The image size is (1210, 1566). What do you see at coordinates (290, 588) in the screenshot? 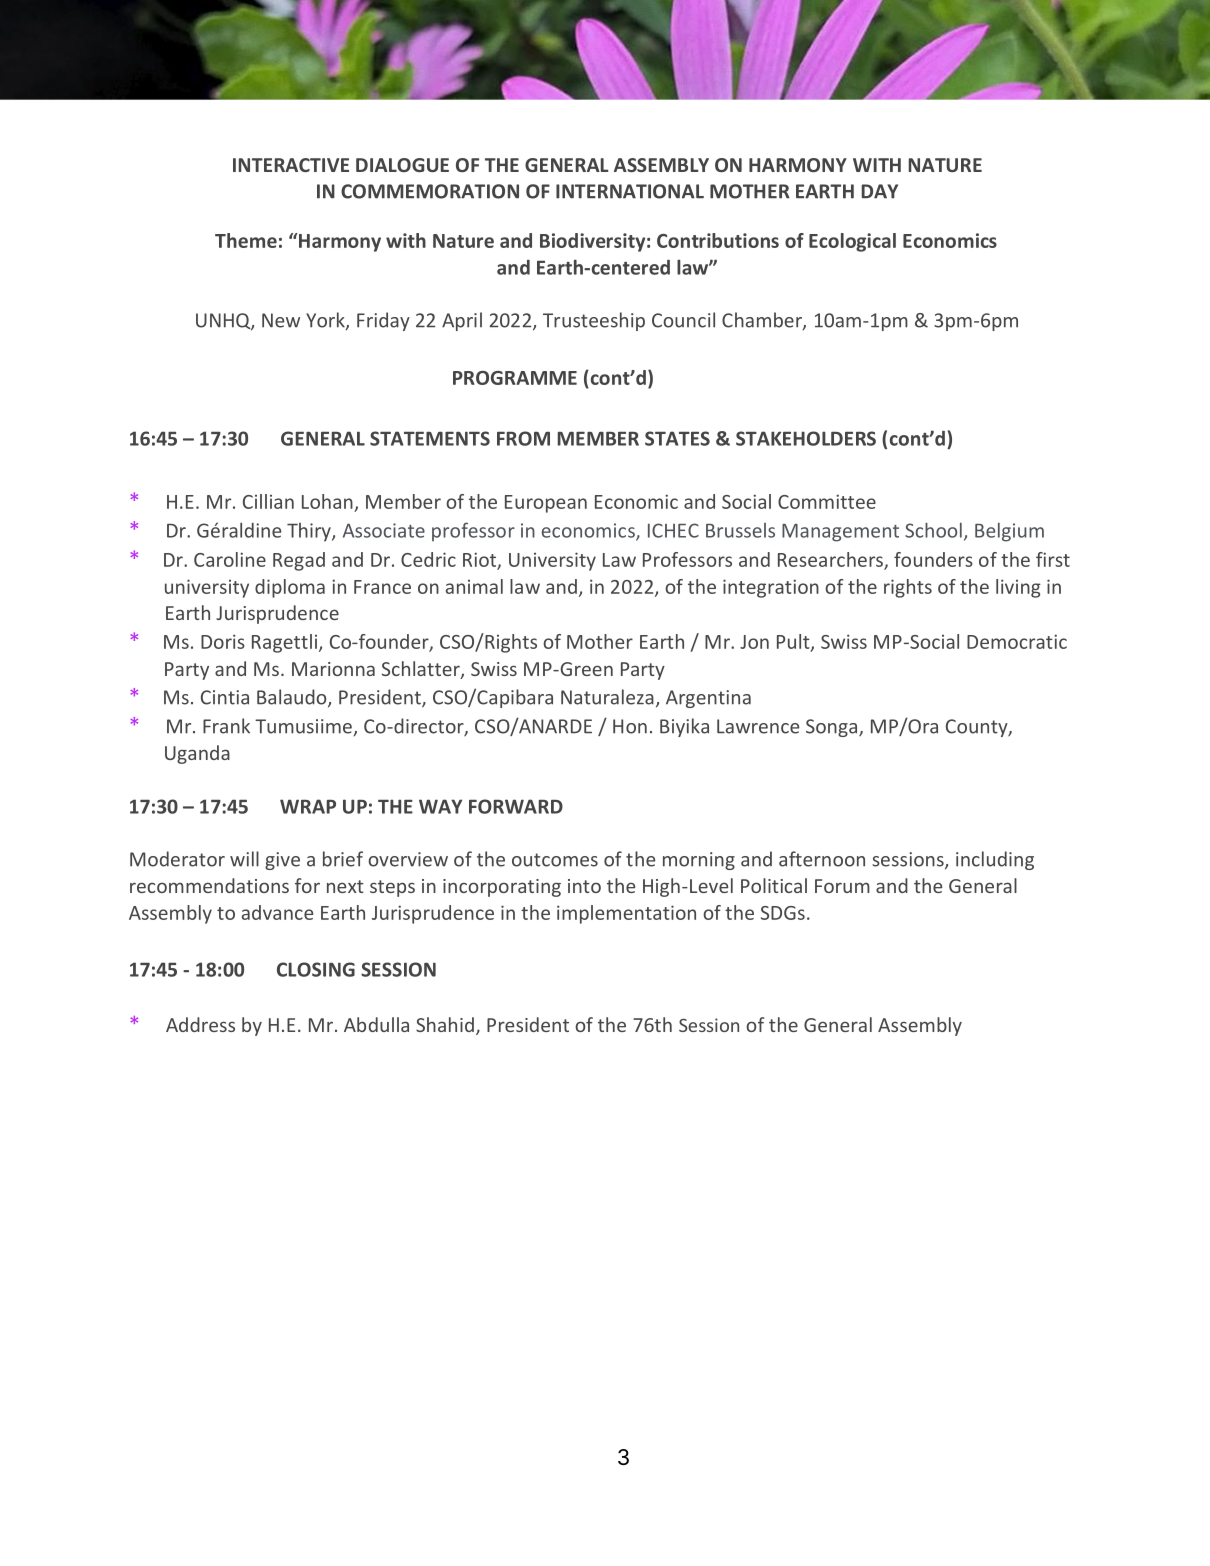
I see `diploma` at bounding box center [290, 588].
